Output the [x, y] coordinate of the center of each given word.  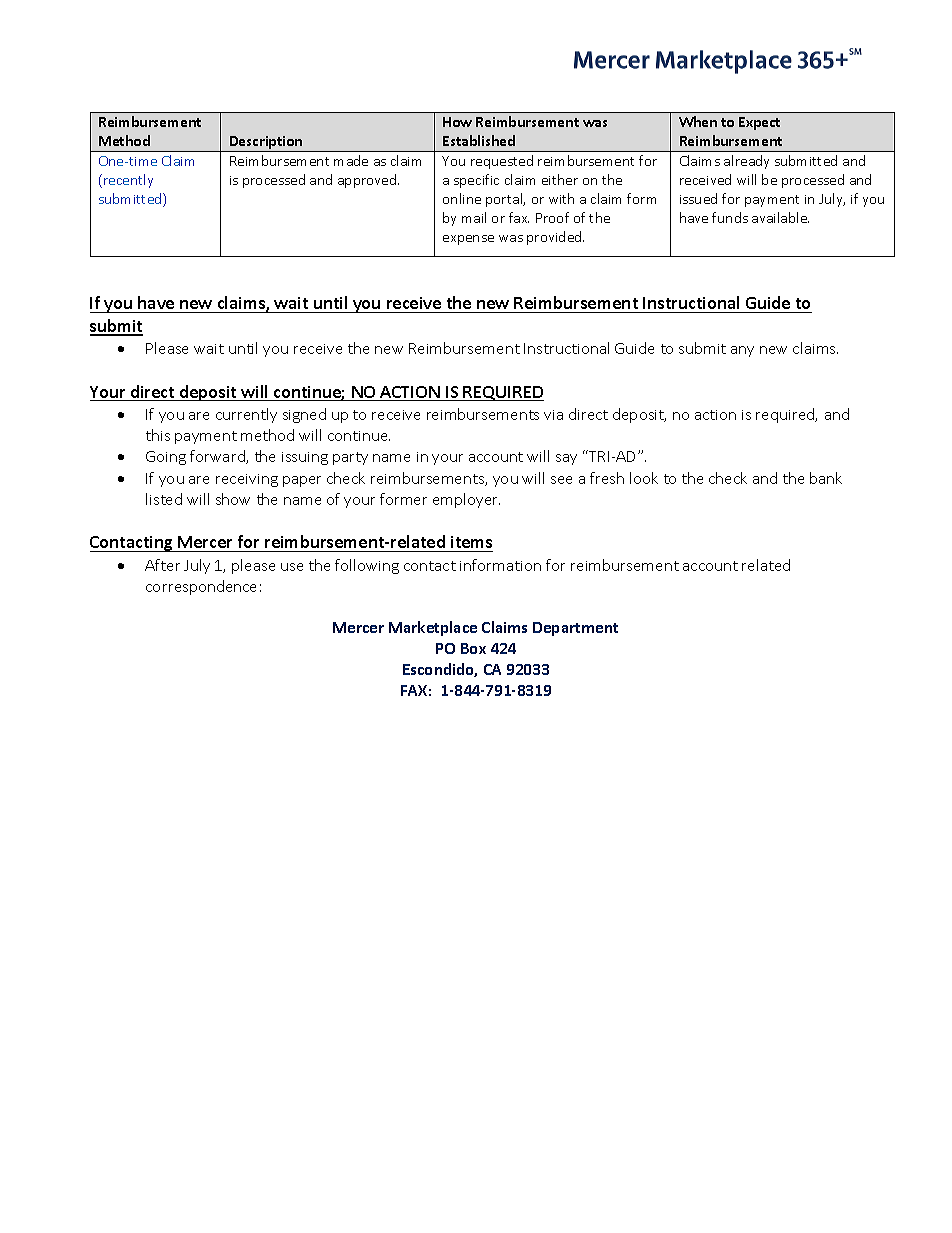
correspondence [201, 587]
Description [266, 144]
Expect [759, 123]
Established [479, 140]
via [553, 415]
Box [473, 648]
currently [246, 415]
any [742, 351]
